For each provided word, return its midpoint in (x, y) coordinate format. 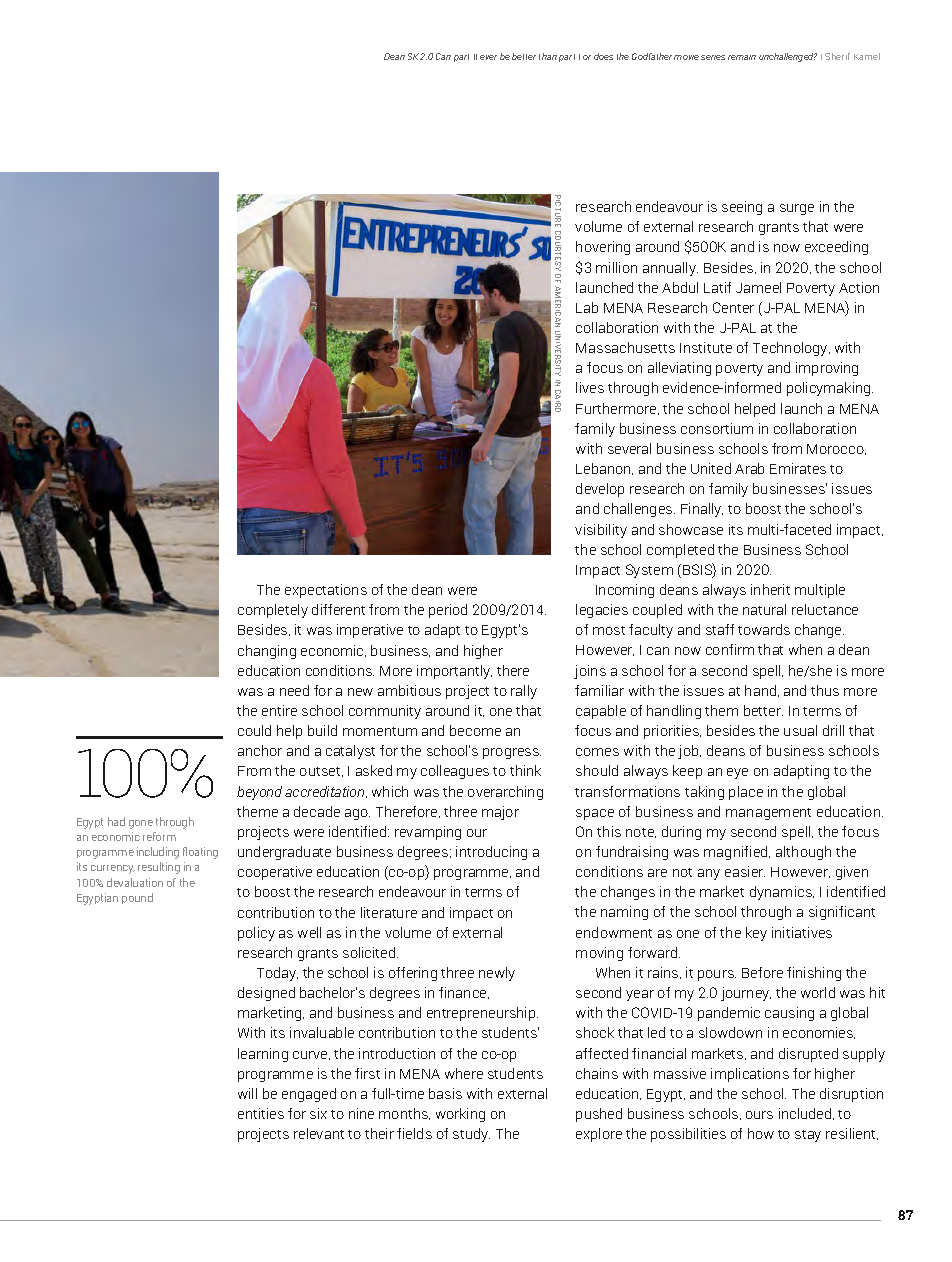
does (603, 56)
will (247, 1093)
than (548, 56)
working (460, 1115)
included (806, 1114)
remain (742, 57)
